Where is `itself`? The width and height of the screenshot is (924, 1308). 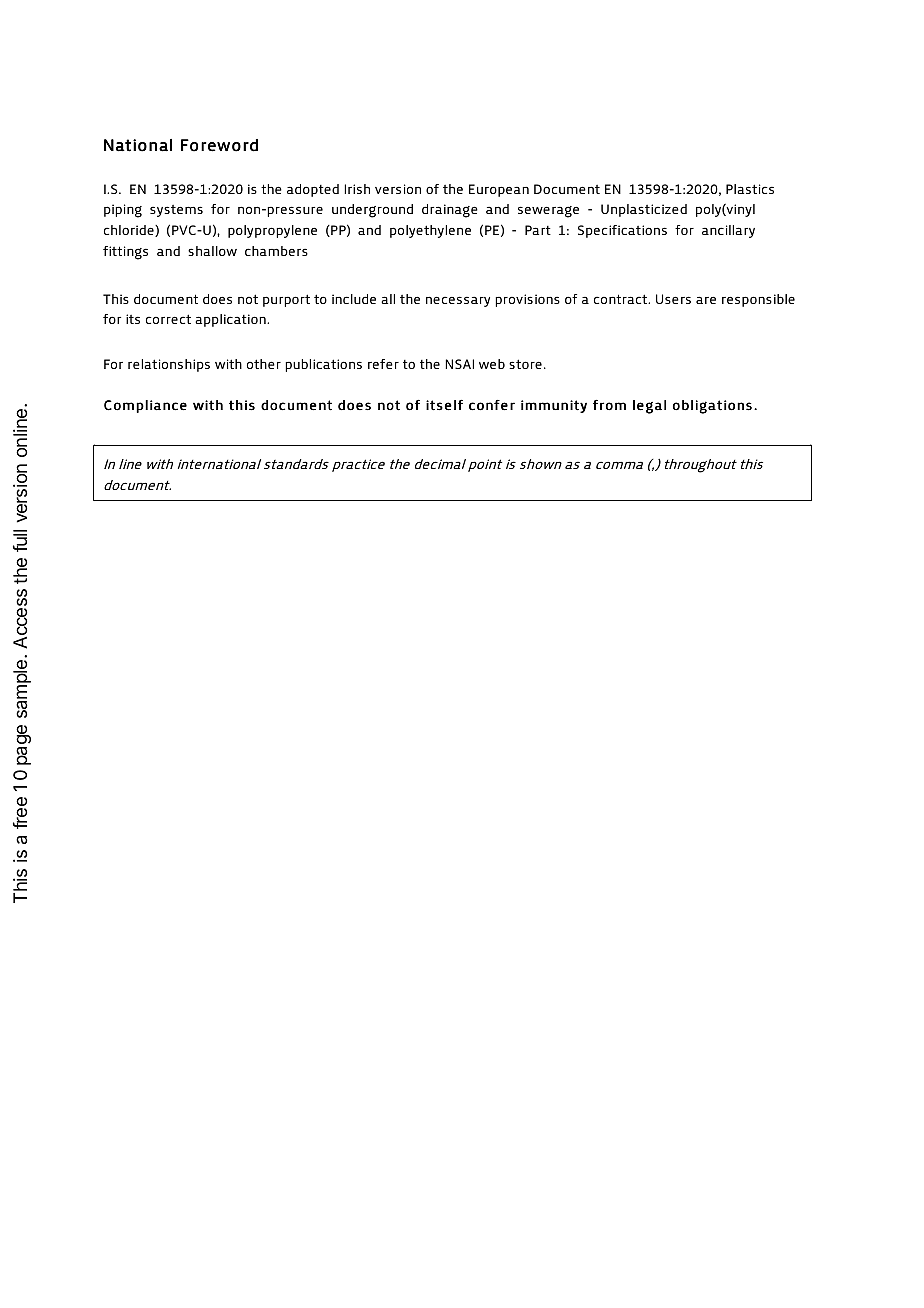 itself is located at coordinates (444, 405).
